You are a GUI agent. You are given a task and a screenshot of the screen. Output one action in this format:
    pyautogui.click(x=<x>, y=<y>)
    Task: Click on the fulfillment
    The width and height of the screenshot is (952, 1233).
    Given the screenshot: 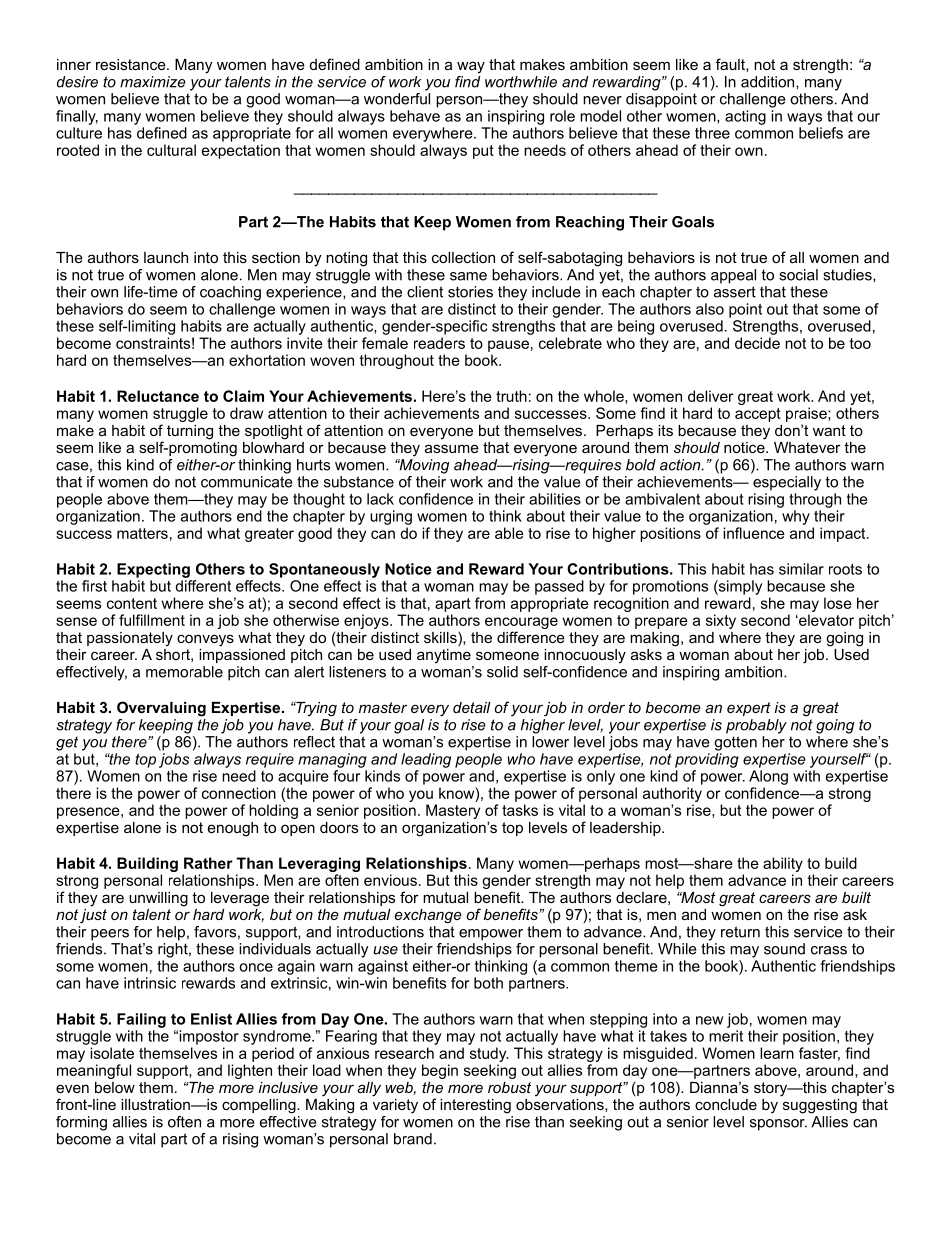 What is the action you would take?
    pyautogui.click(x=152, y=620)
